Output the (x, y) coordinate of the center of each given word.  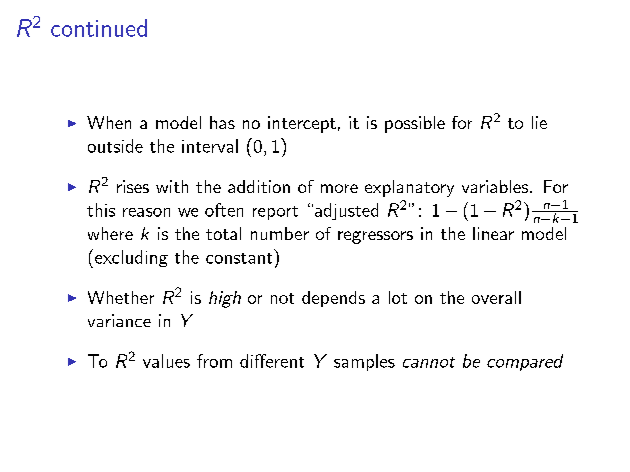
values (166, 361)
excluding (131, 258)
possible (415, 124)
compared (525, 362)
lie (539, 122)
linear (493, 233)
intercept (302, 124)
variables (495, 186)
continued (99, 28)
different (272, 361)
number (280, 233)
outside (115, 146)
